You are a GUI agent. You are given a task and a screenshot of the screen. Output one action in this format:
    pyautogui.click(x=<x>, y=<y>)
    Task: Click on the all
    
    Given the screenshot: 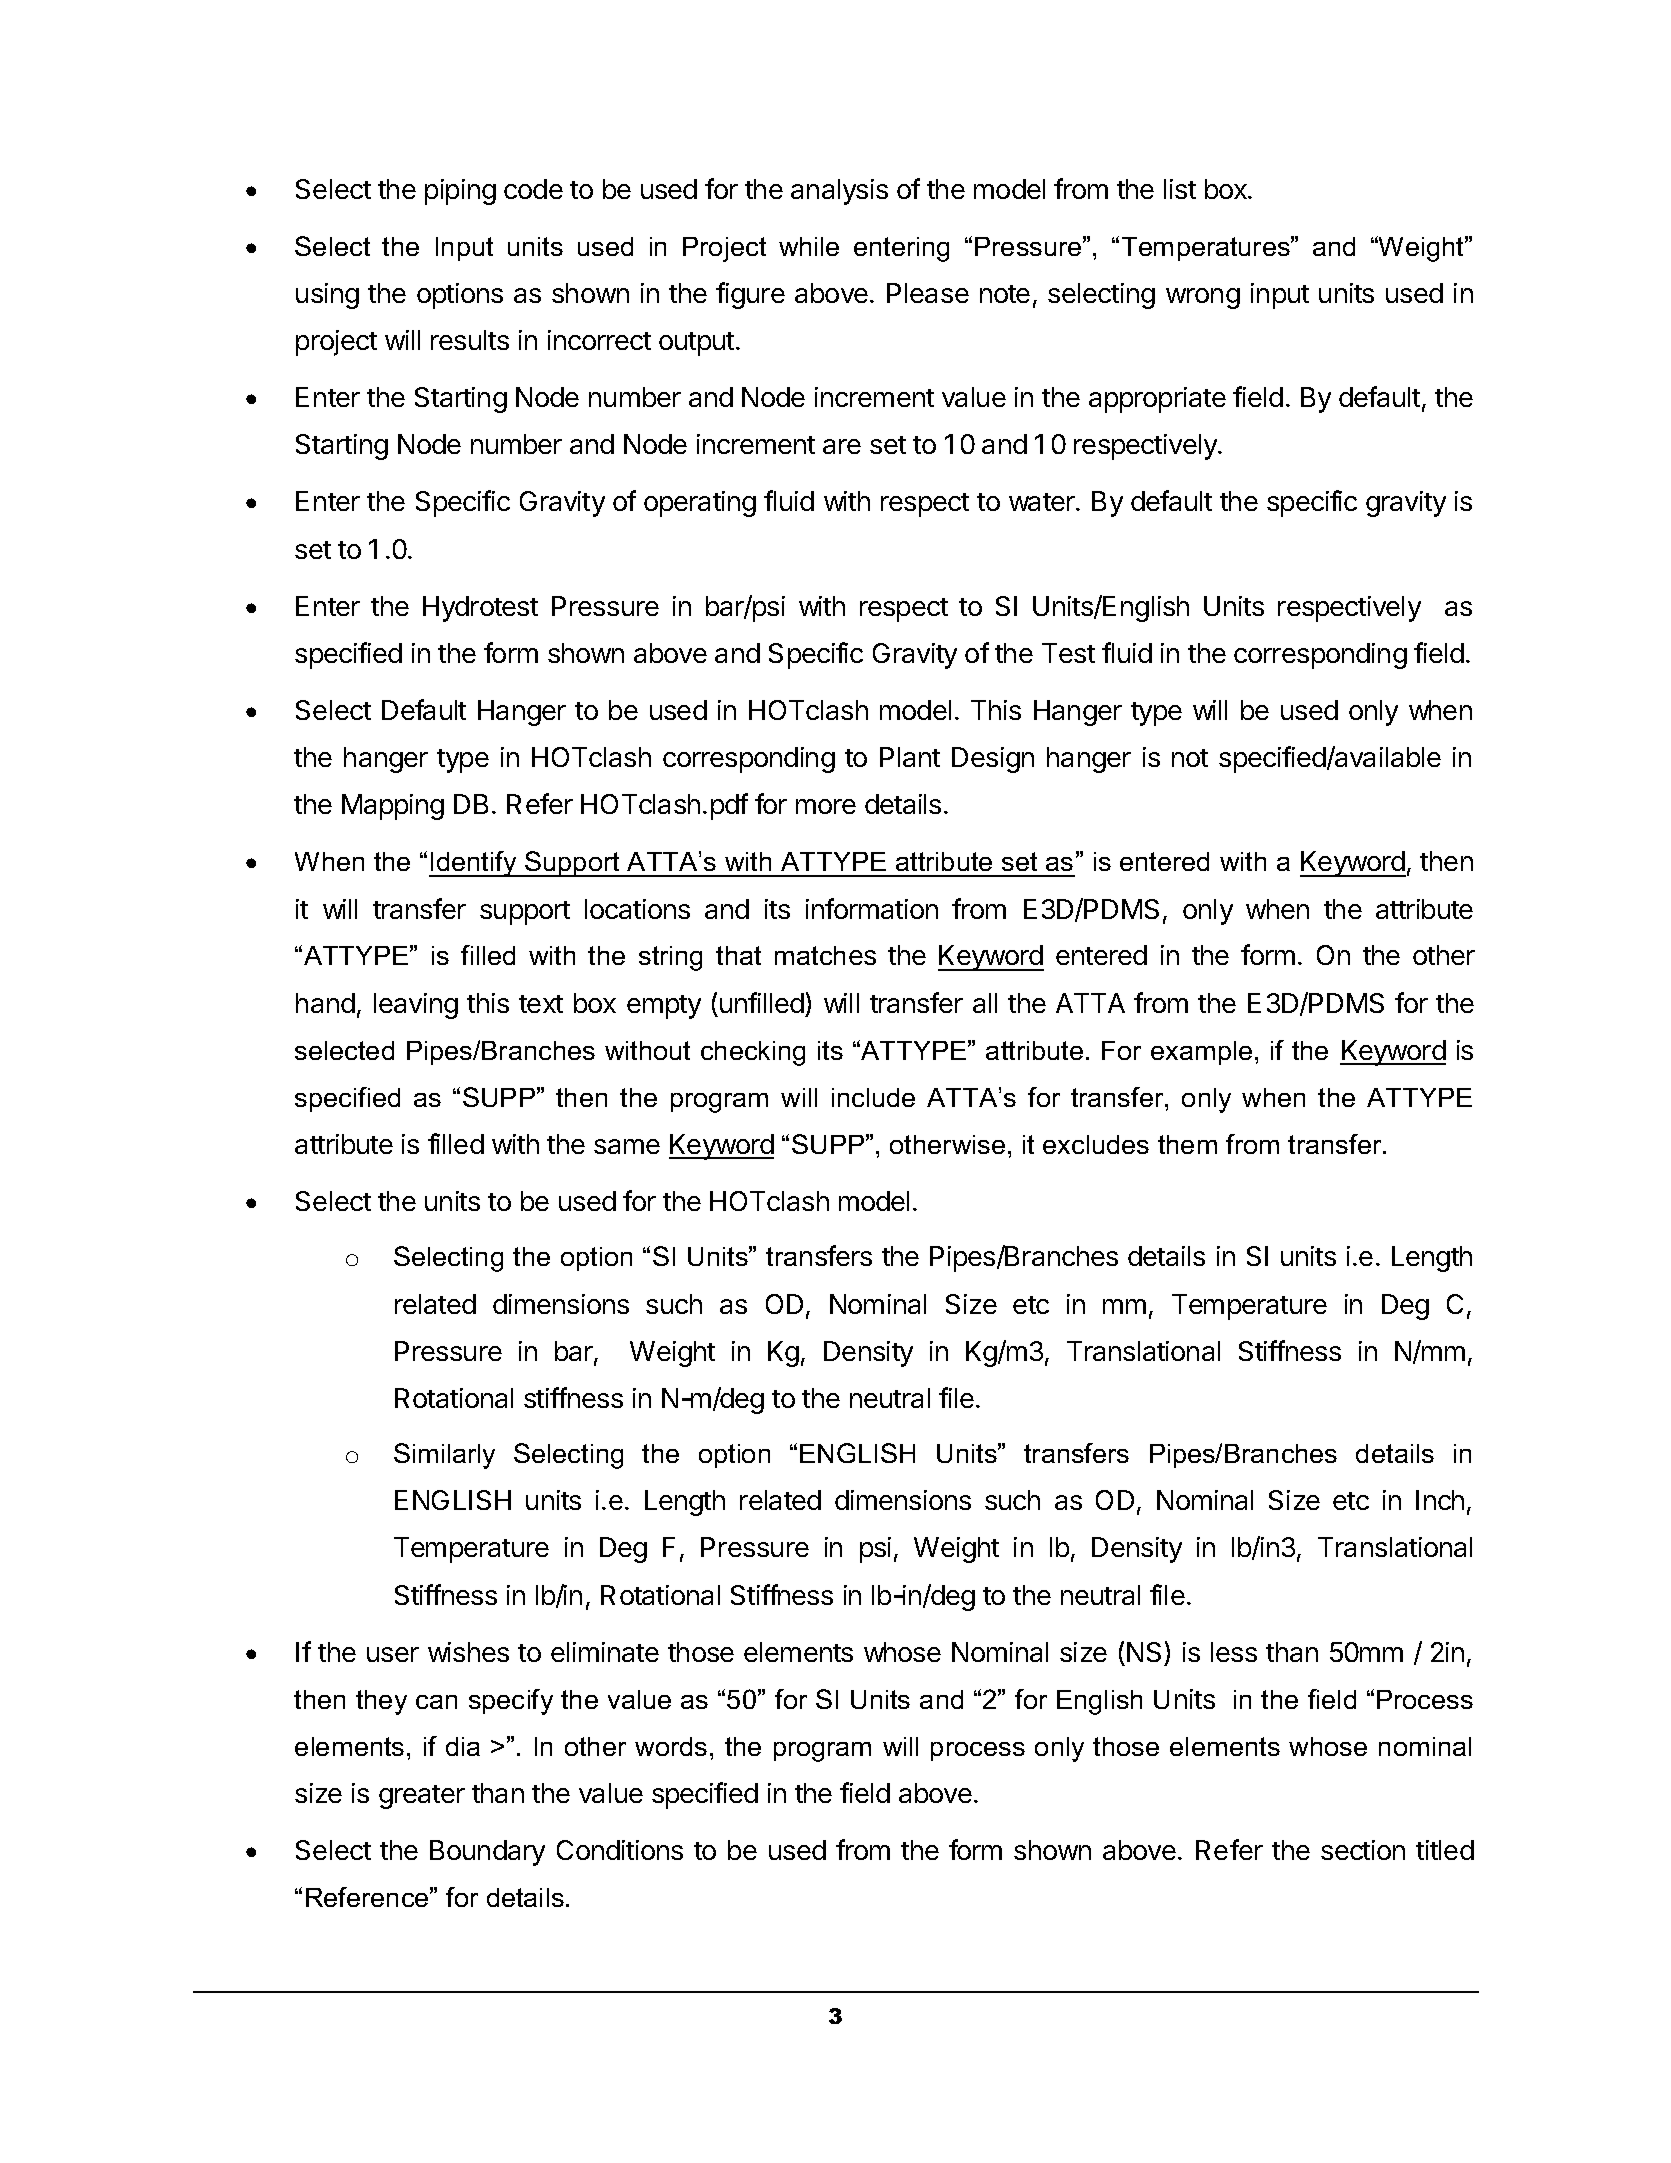 What is the action you would take?
    pyautogui.click(x=985, y=1003)
